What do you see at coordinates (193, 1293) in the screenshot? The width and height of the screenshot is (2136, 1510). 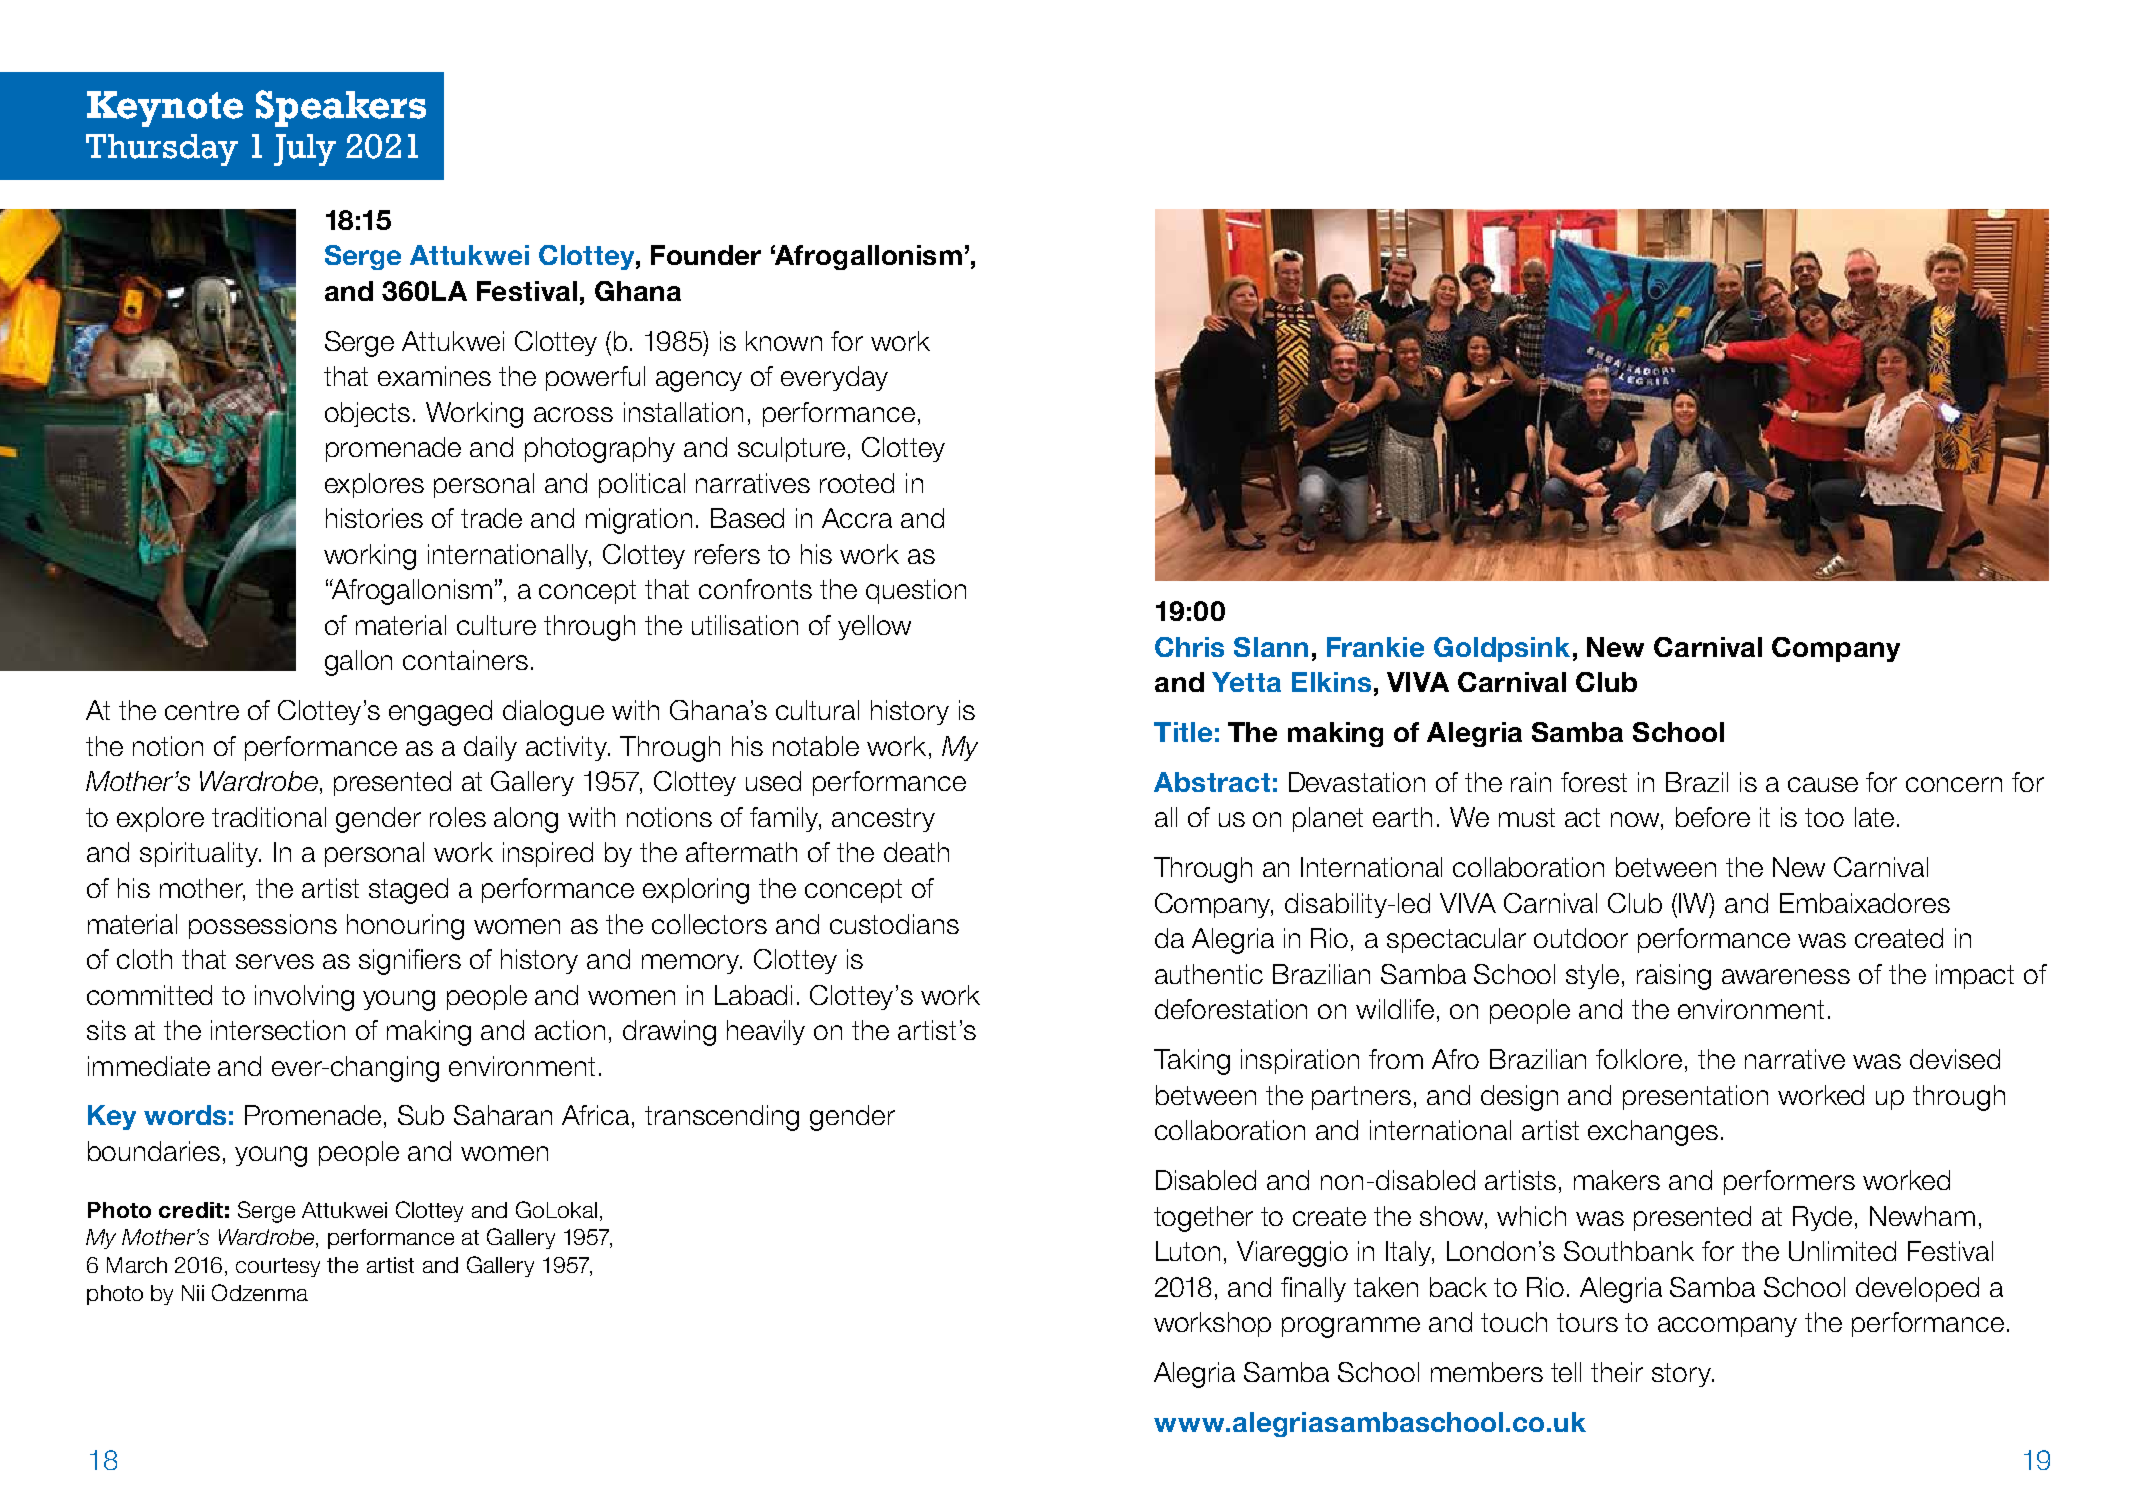 I see `Nii` at bounding box center [193, 1293].
